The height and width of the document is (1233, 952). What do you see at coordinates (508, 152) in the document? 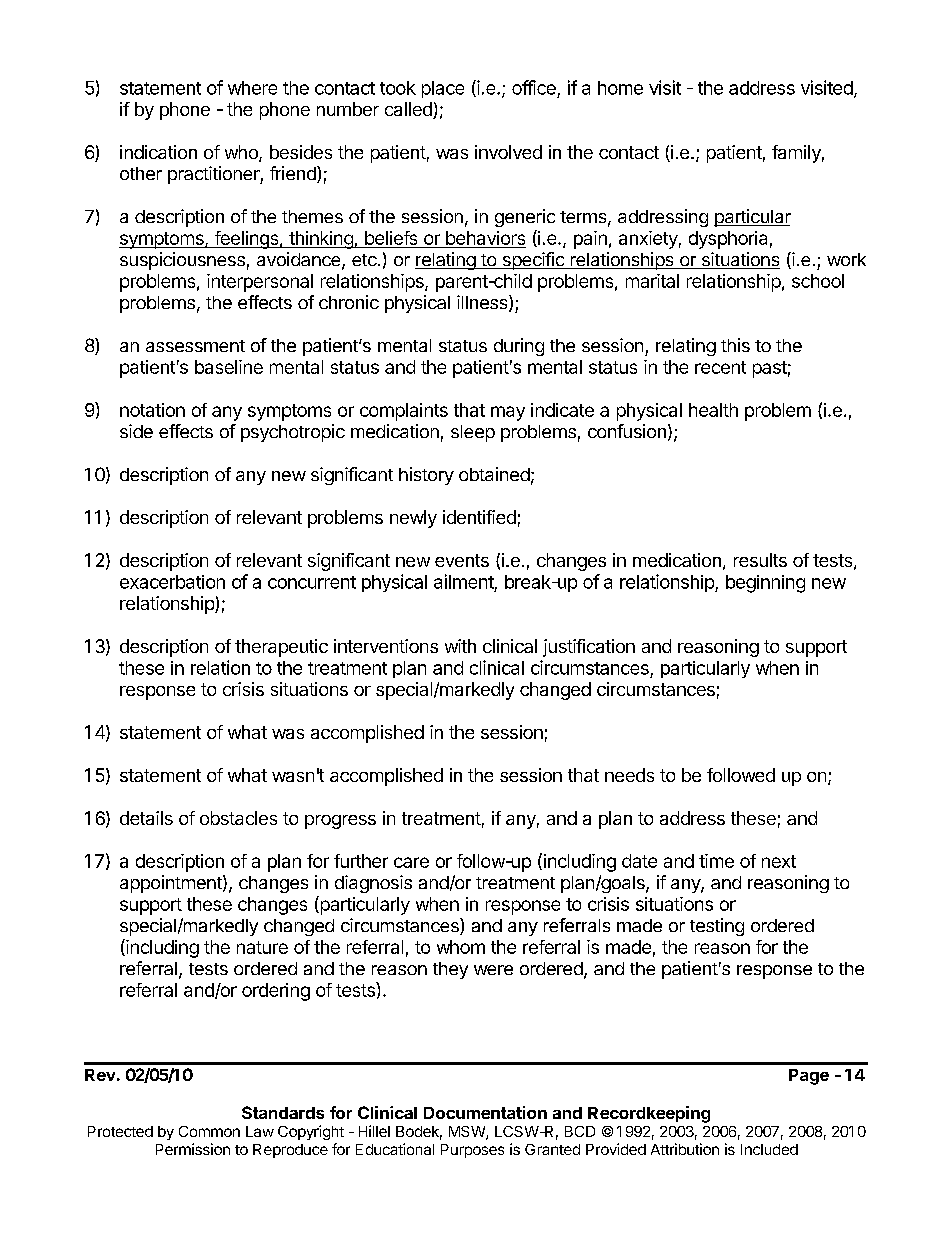
I see `involved` at bounding box center [508, 152].
